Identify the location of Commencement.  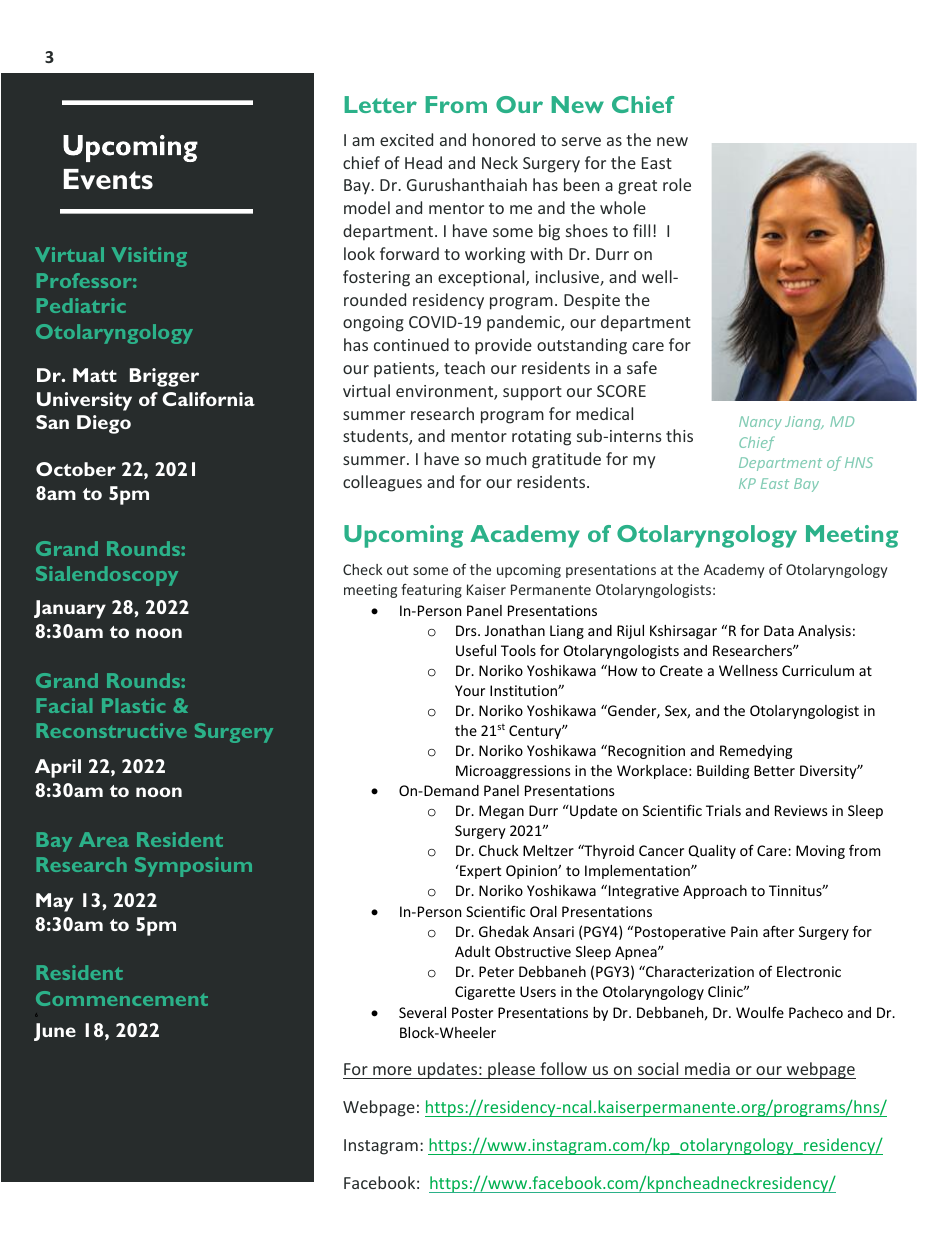
(122, 998).
